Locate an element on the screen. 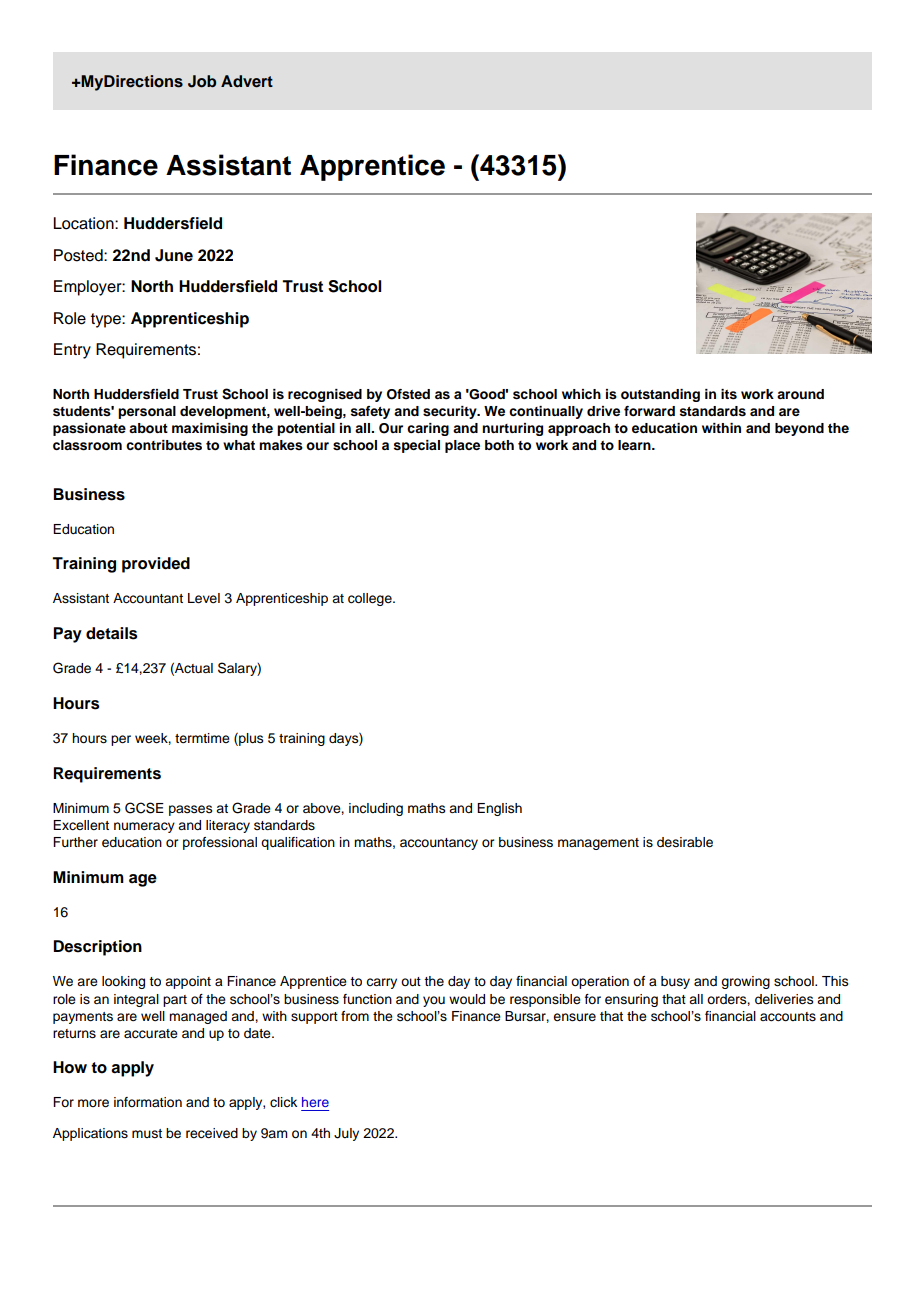  Job is located at coordinates (202, 81).
